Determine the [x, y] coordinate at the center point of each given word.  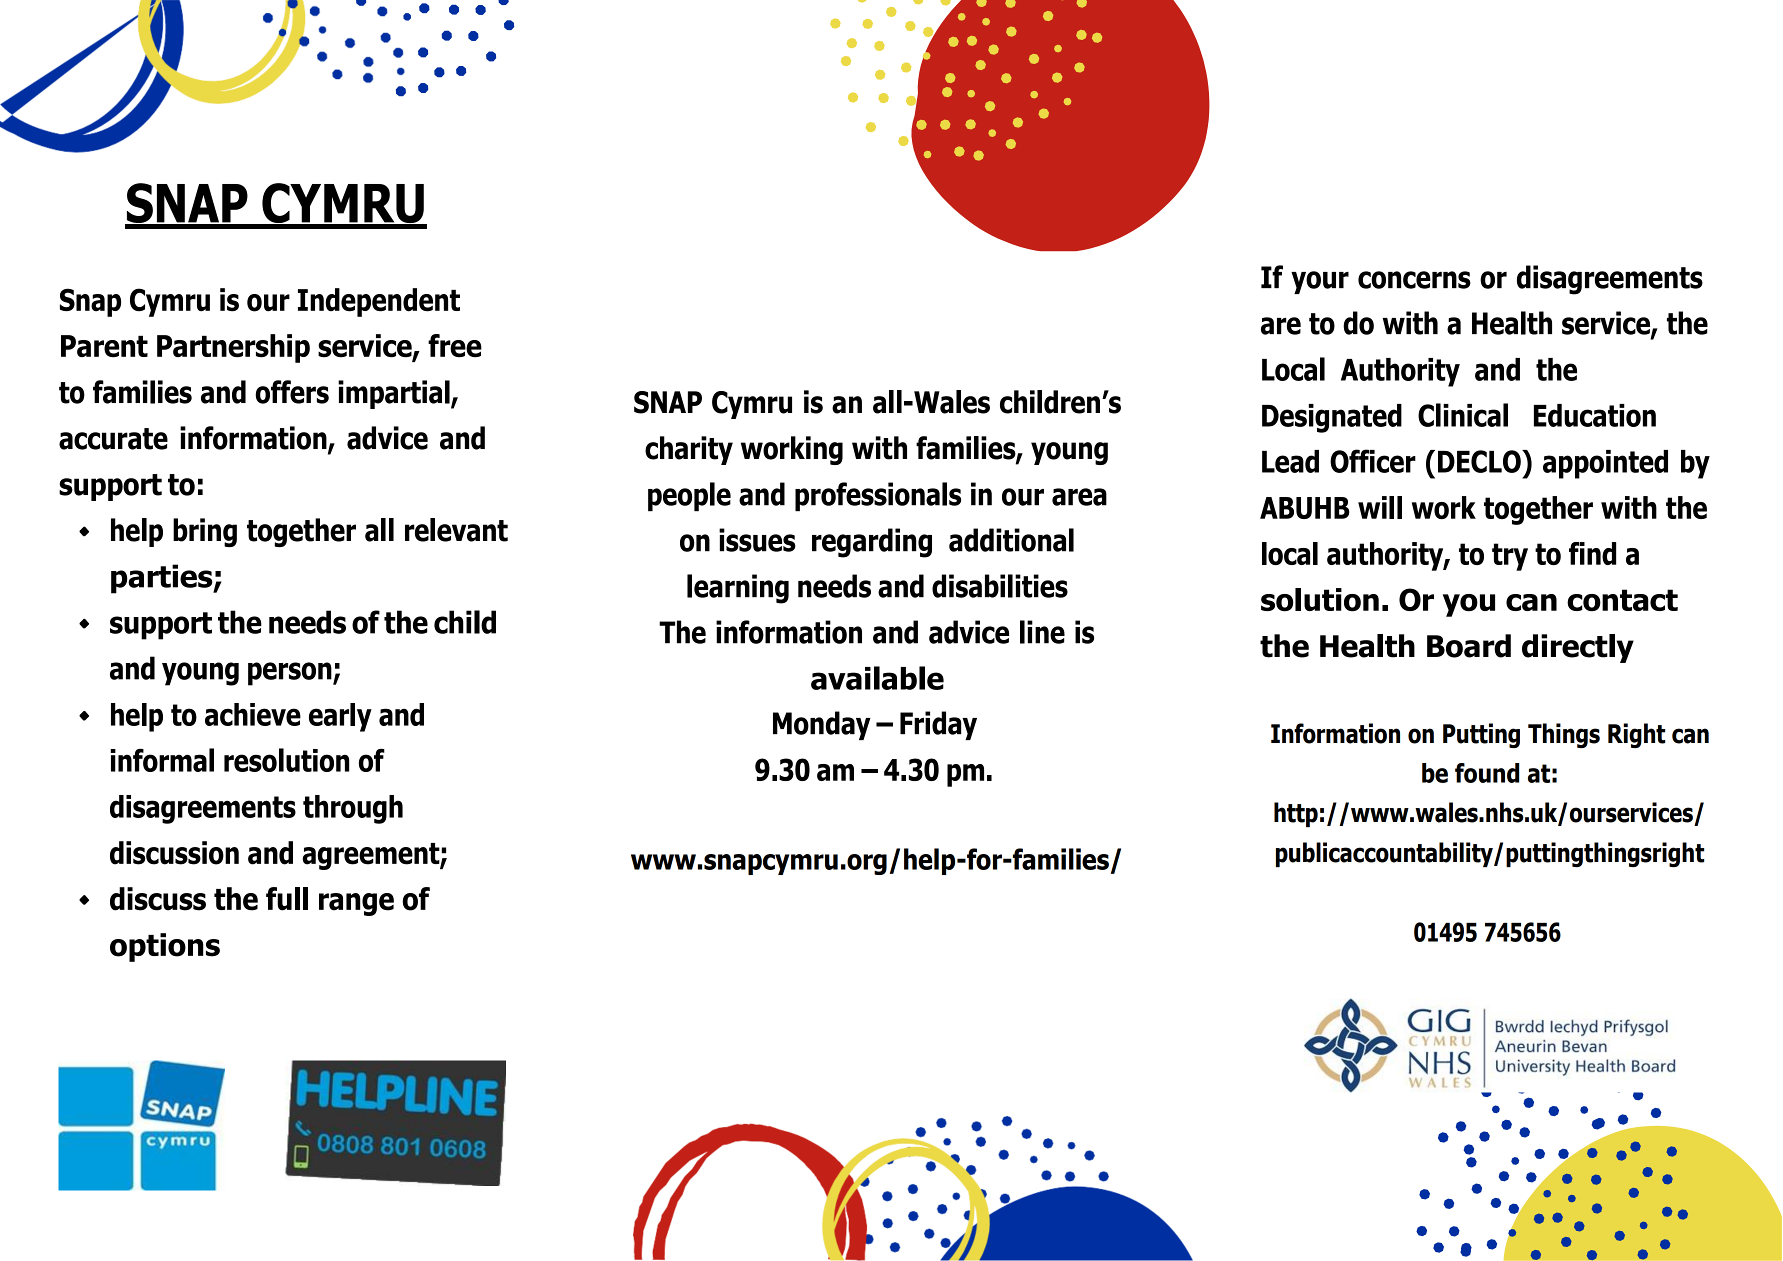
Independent [379, 302]
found [1487, 773]
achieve [253, 714]
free [455, 346]
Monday [822, 725]
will [1380, 507]
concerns [1414, 280]
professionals [878, 497]
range [356, 904]
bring [205, 532]
